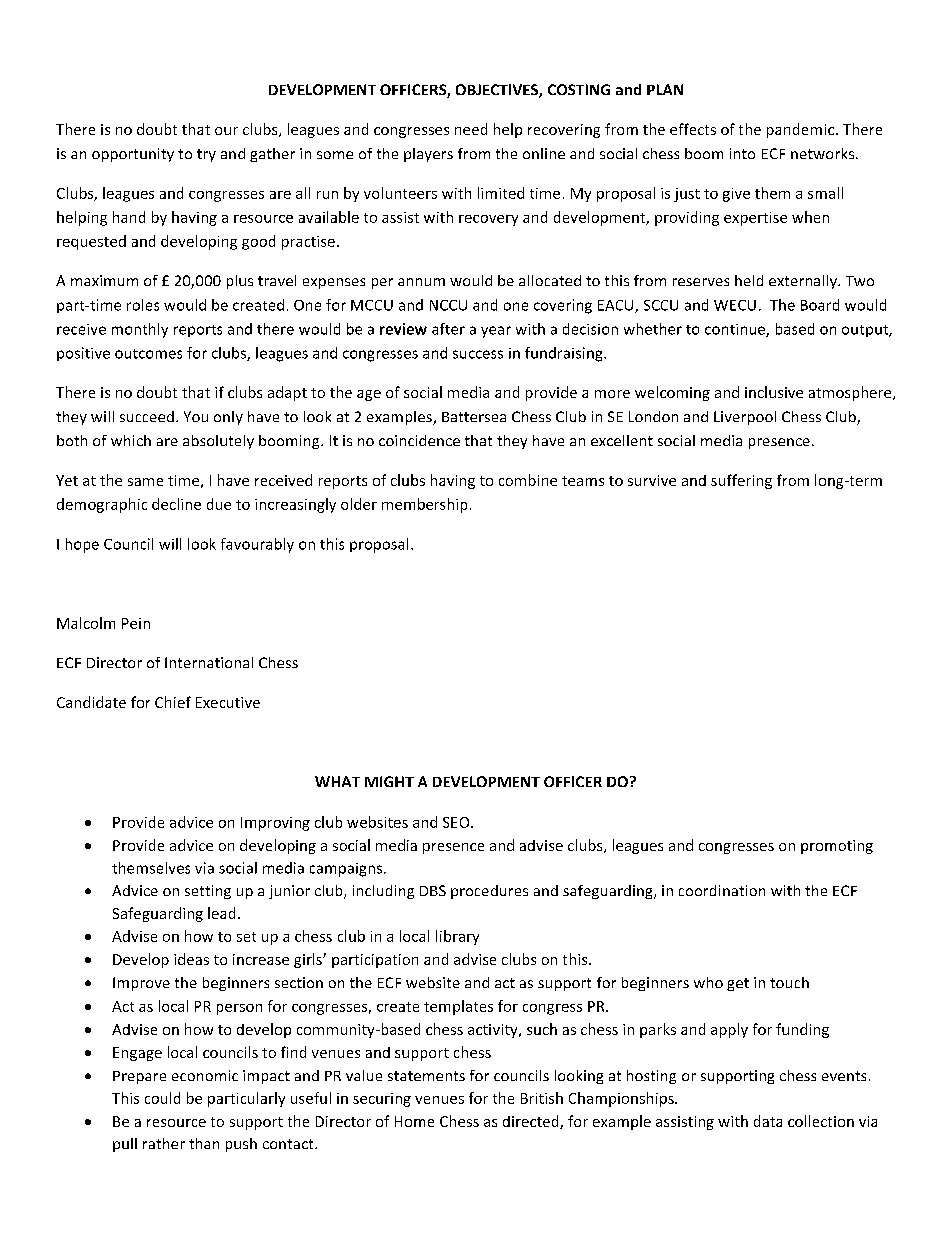 The height and width of the page is (1233, 952). Describe the element at coordinates (162, 1098) in the page. I see `could` at that location.
